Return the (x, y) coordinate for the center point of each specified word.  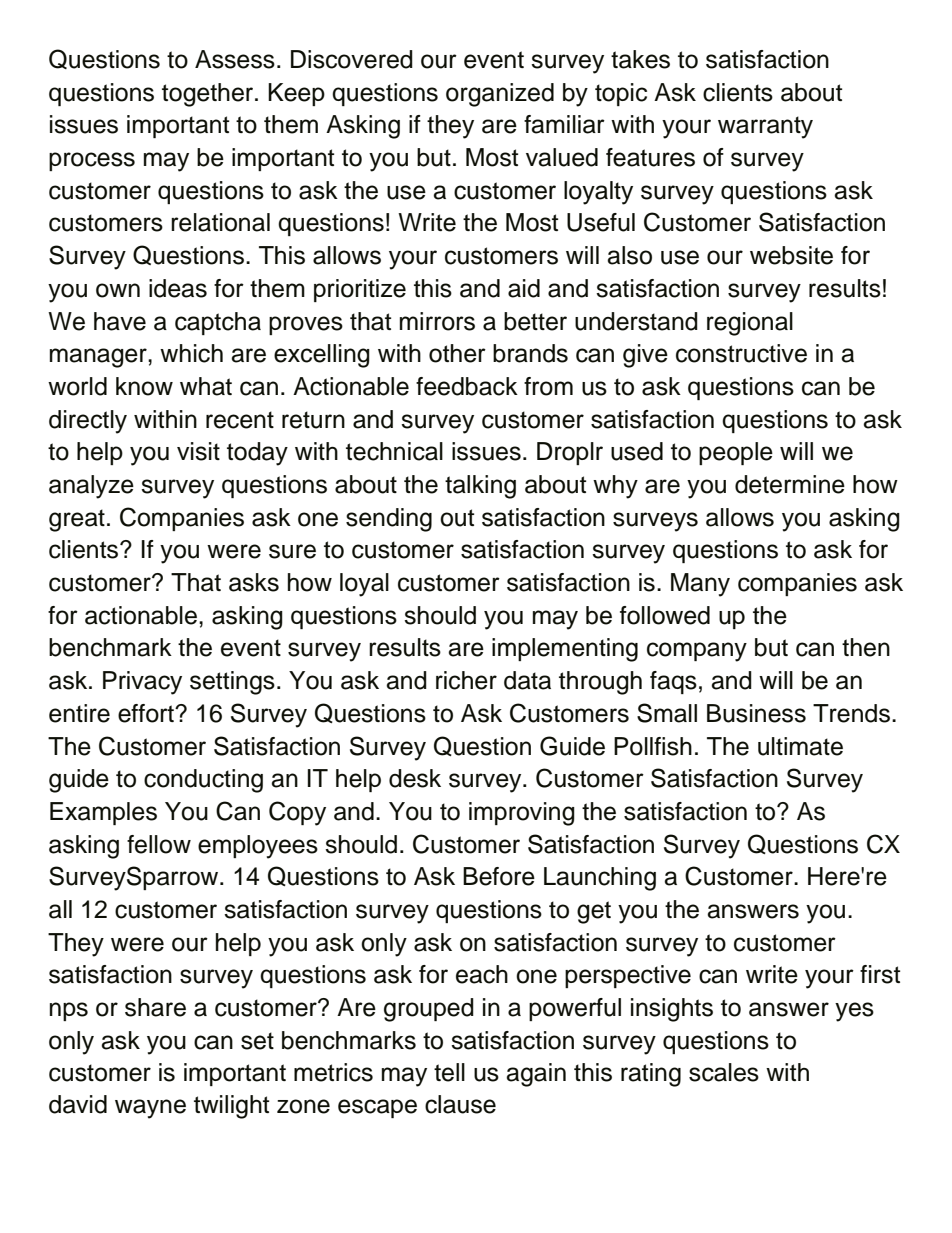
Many (700, 585)
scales (724, 1072)
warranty (765, 127)
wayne (150, 1109)
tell (449, 1072)
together (209, 95)
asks (254, 582)
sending (389, 520)
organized (500, 95)
